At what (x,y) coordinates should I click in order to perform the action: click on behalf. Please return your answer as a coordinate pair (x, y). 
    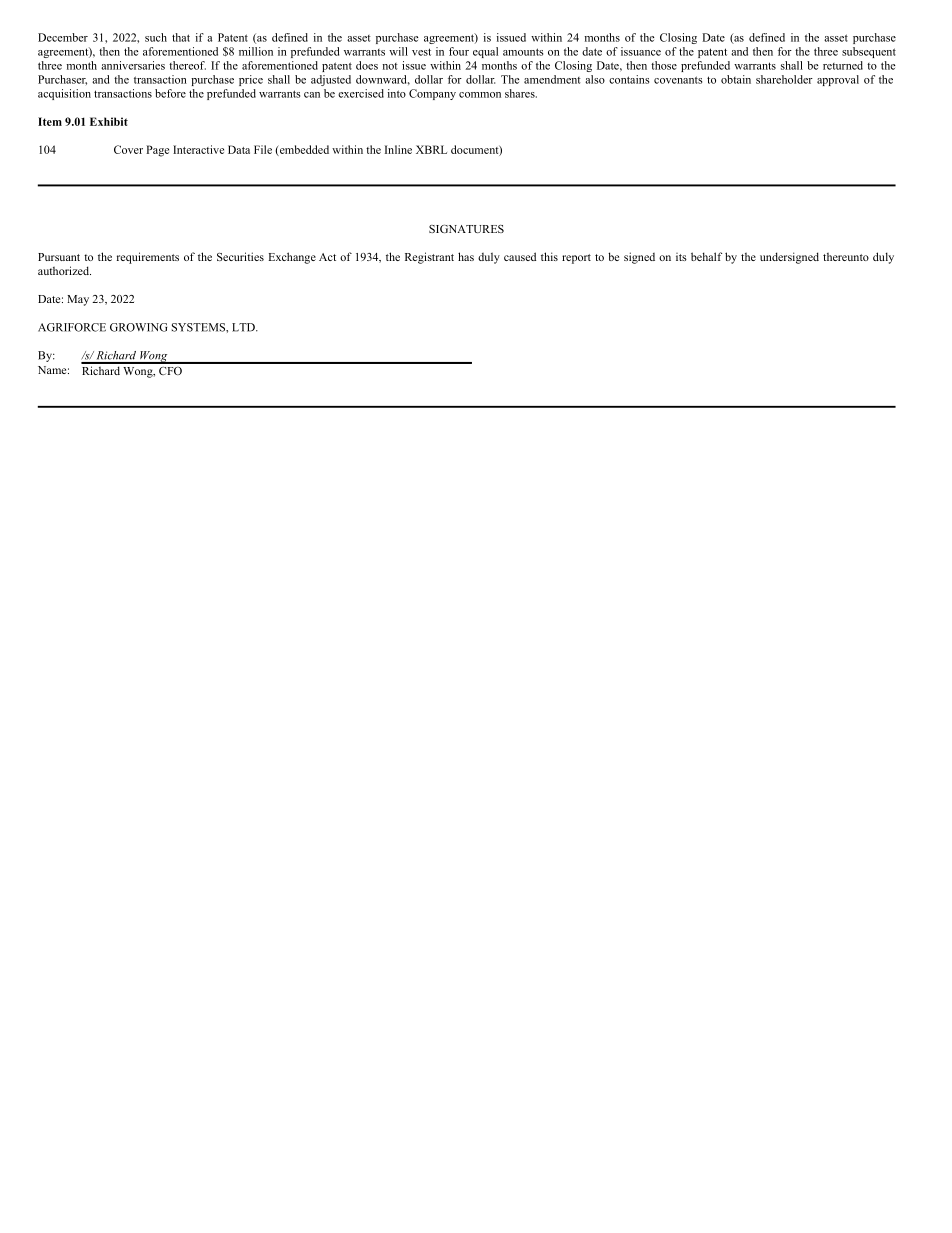
    Looking at the image, I should click on (706, 256).
